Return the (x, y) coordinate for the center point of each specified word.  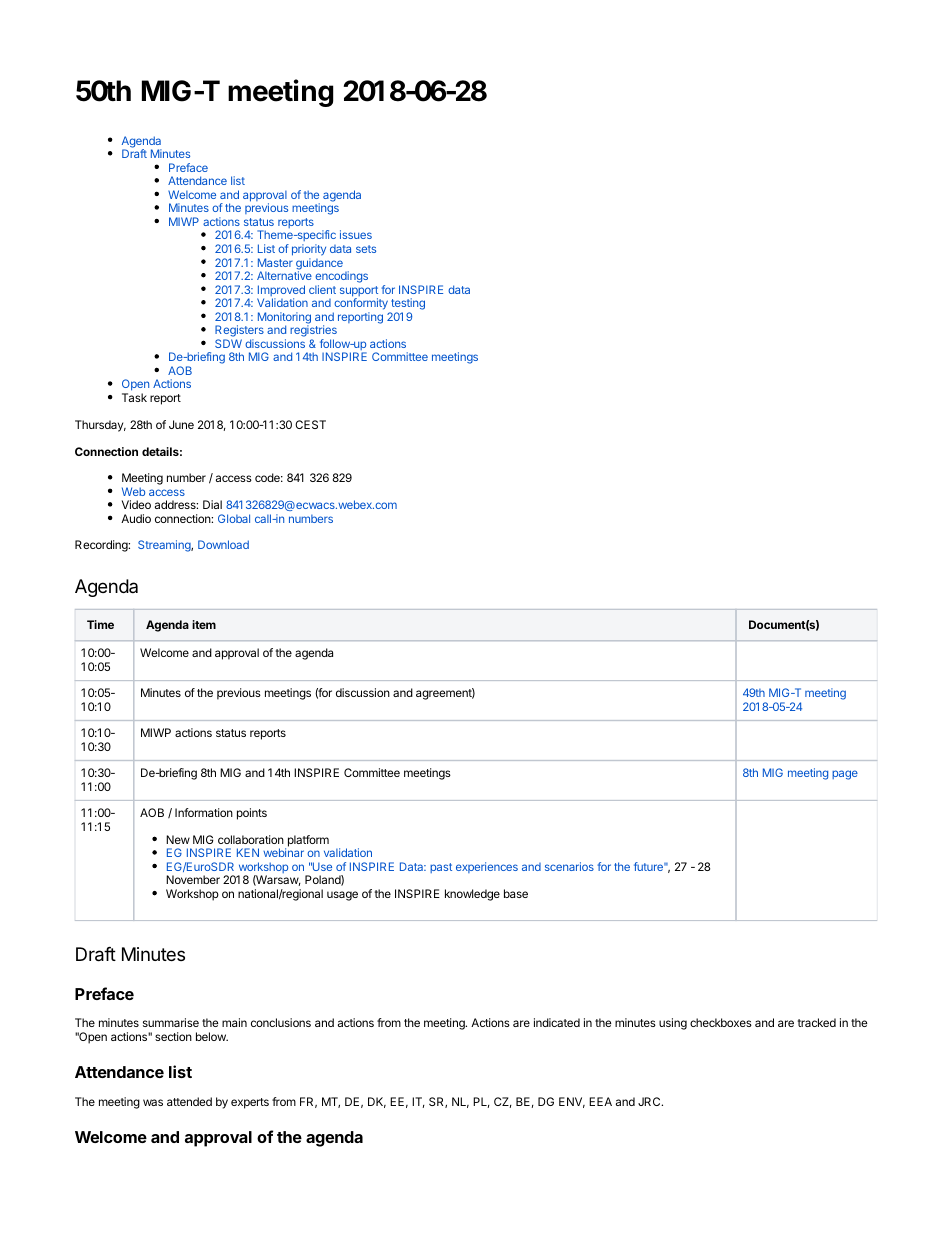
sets (366, 249)
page (845, 775)
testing (407, 305)
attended (189, 1101)
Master (275, 262)
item (204, 624)
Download (223, 544)
